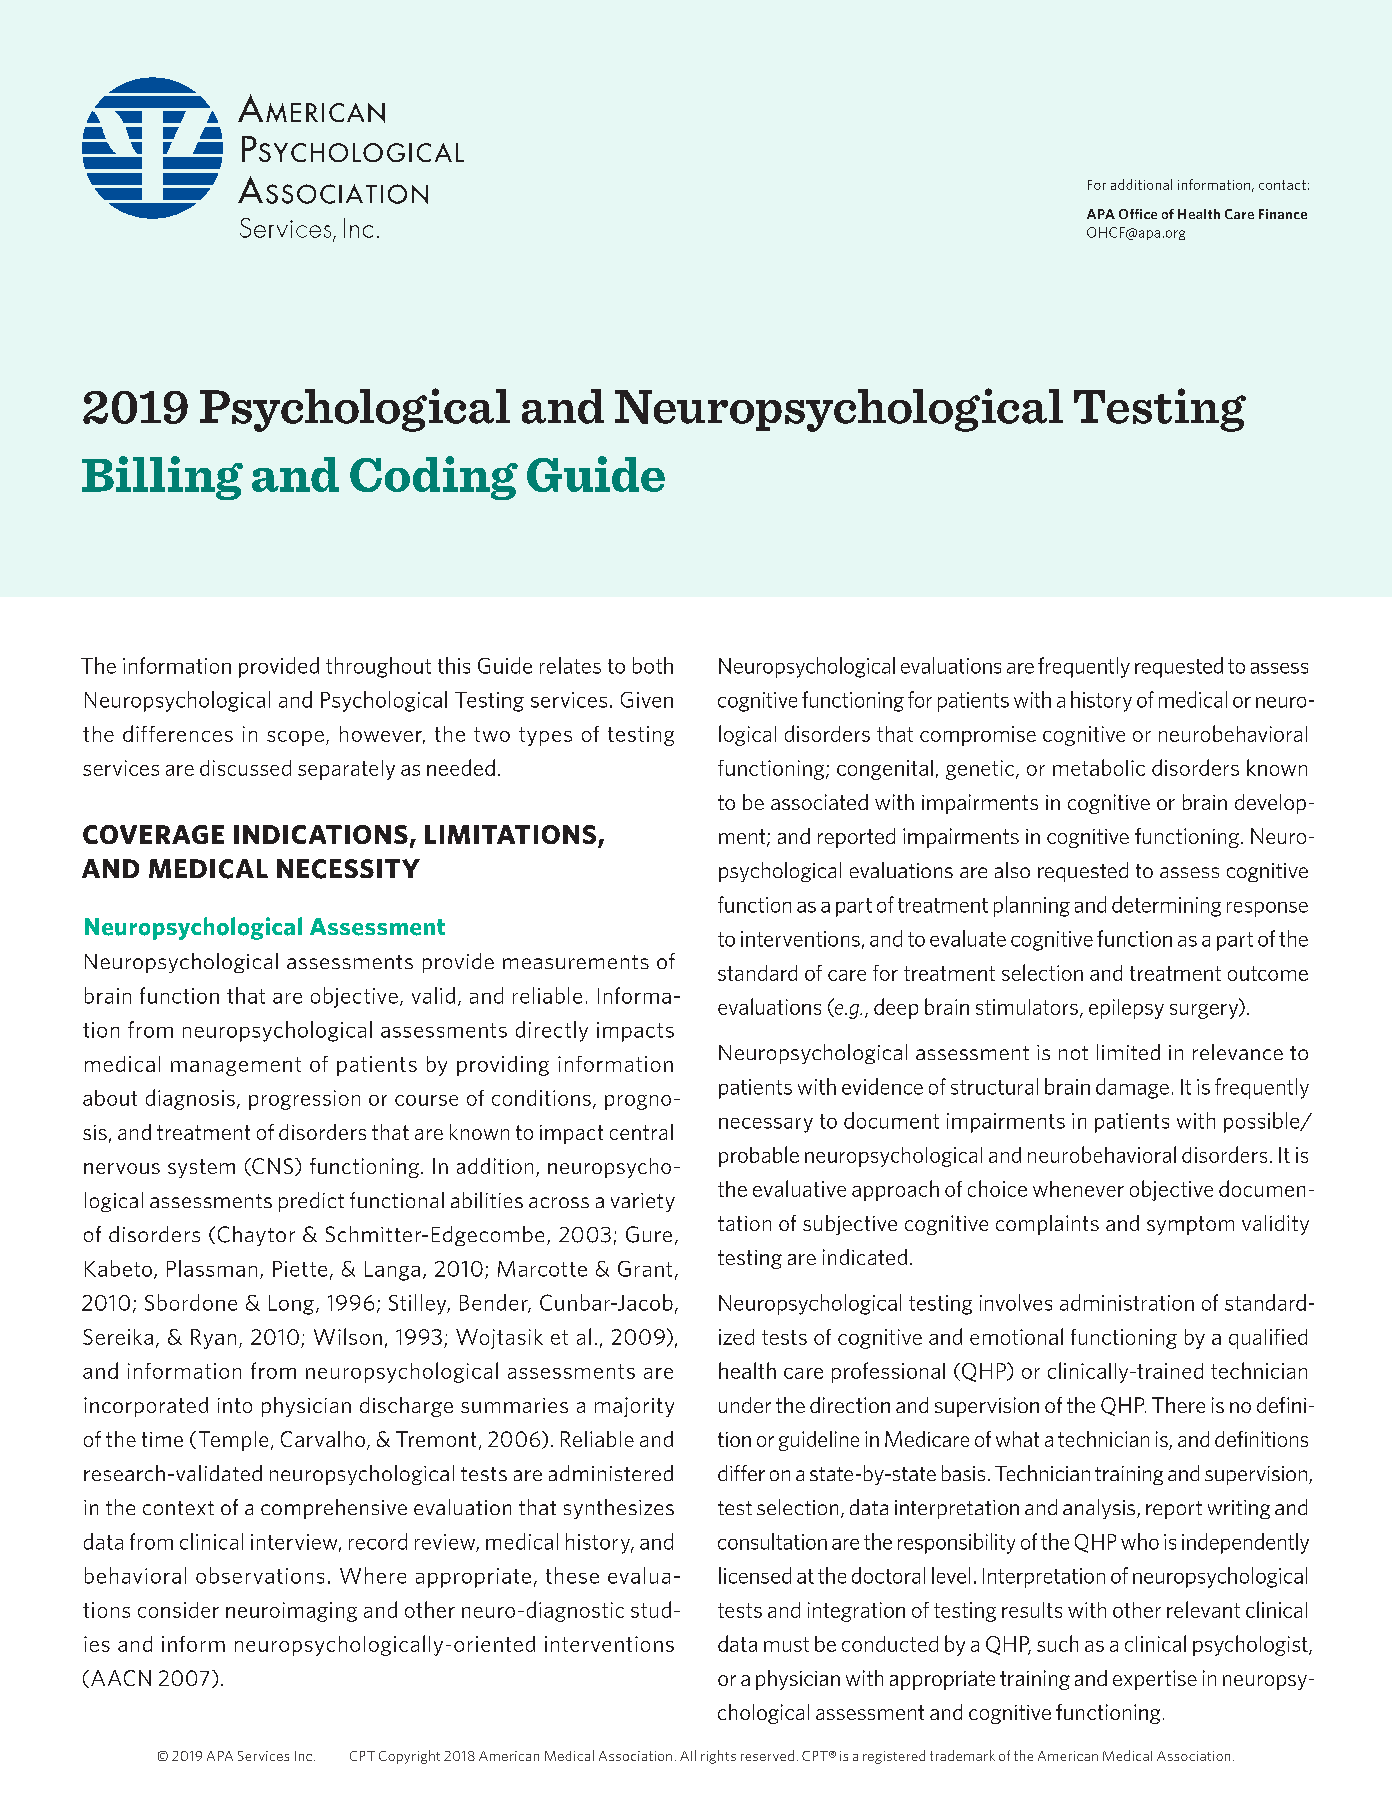 This document has height=1802, width=1392. What do you see at coordinates (295, 738) in the document?
I see `scope` at bounding box center [295, 738].
